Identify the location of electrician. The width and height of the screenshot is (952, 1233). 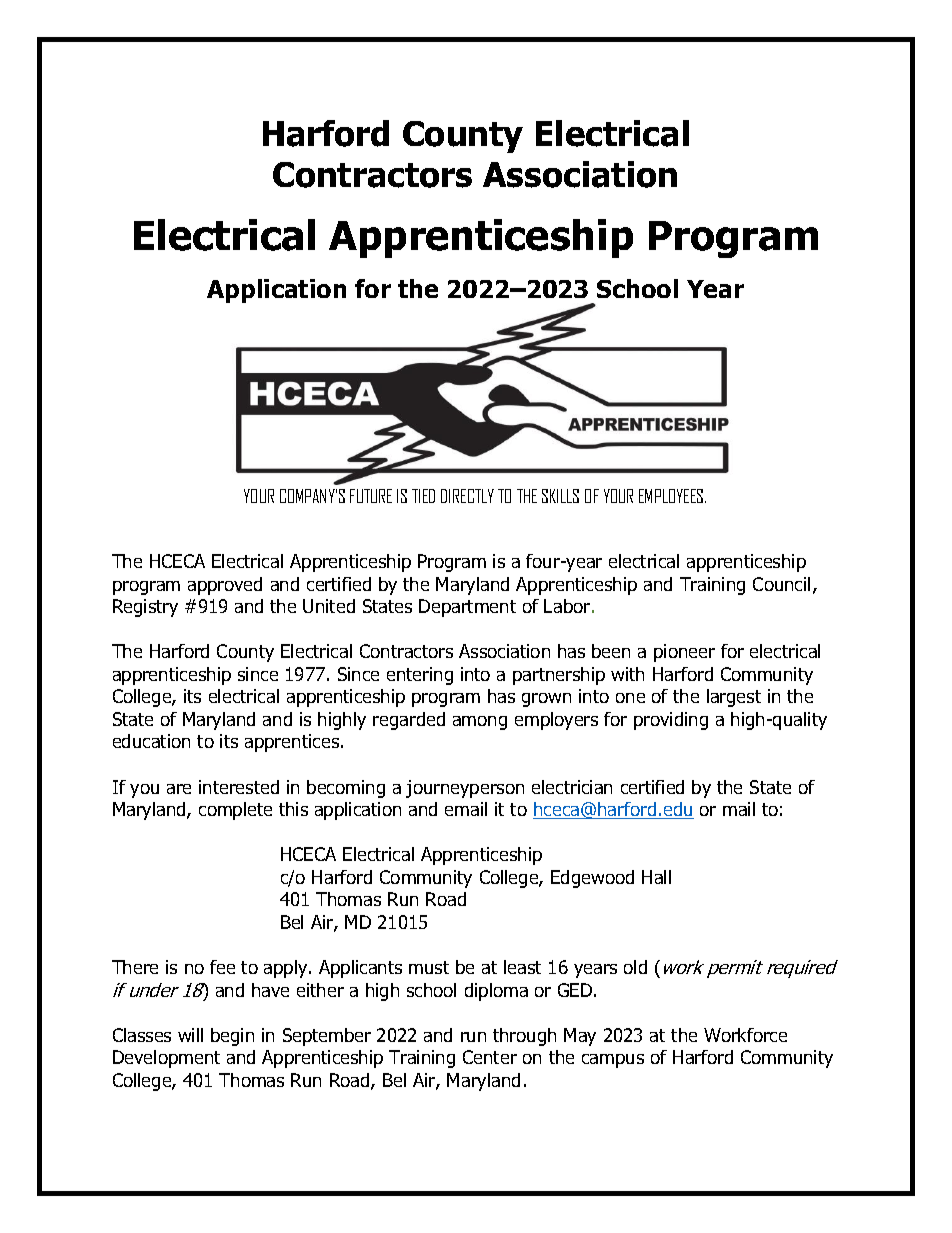
(572, 787).
